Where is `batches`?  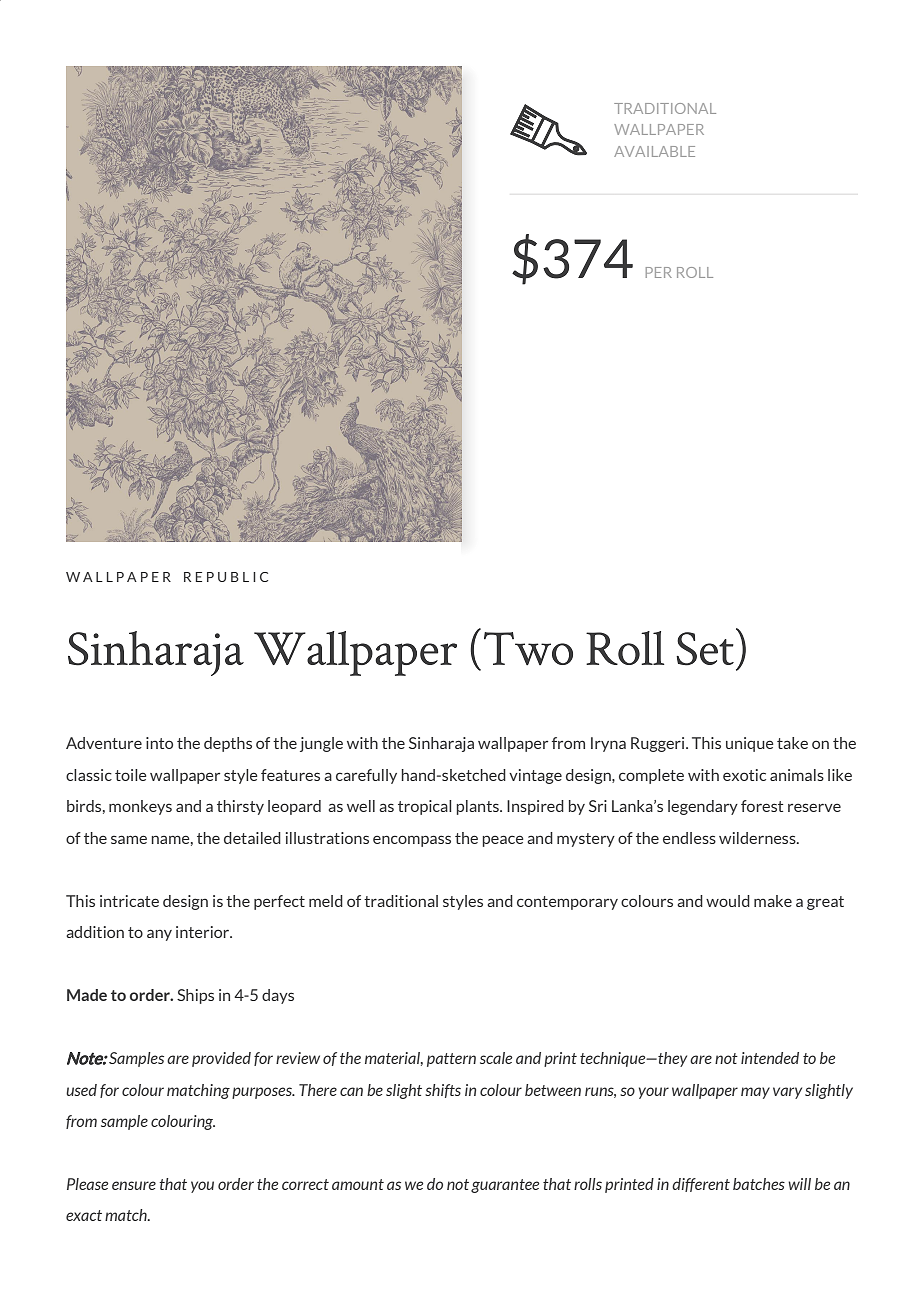
batches is located at coordinates (759, 1184).
